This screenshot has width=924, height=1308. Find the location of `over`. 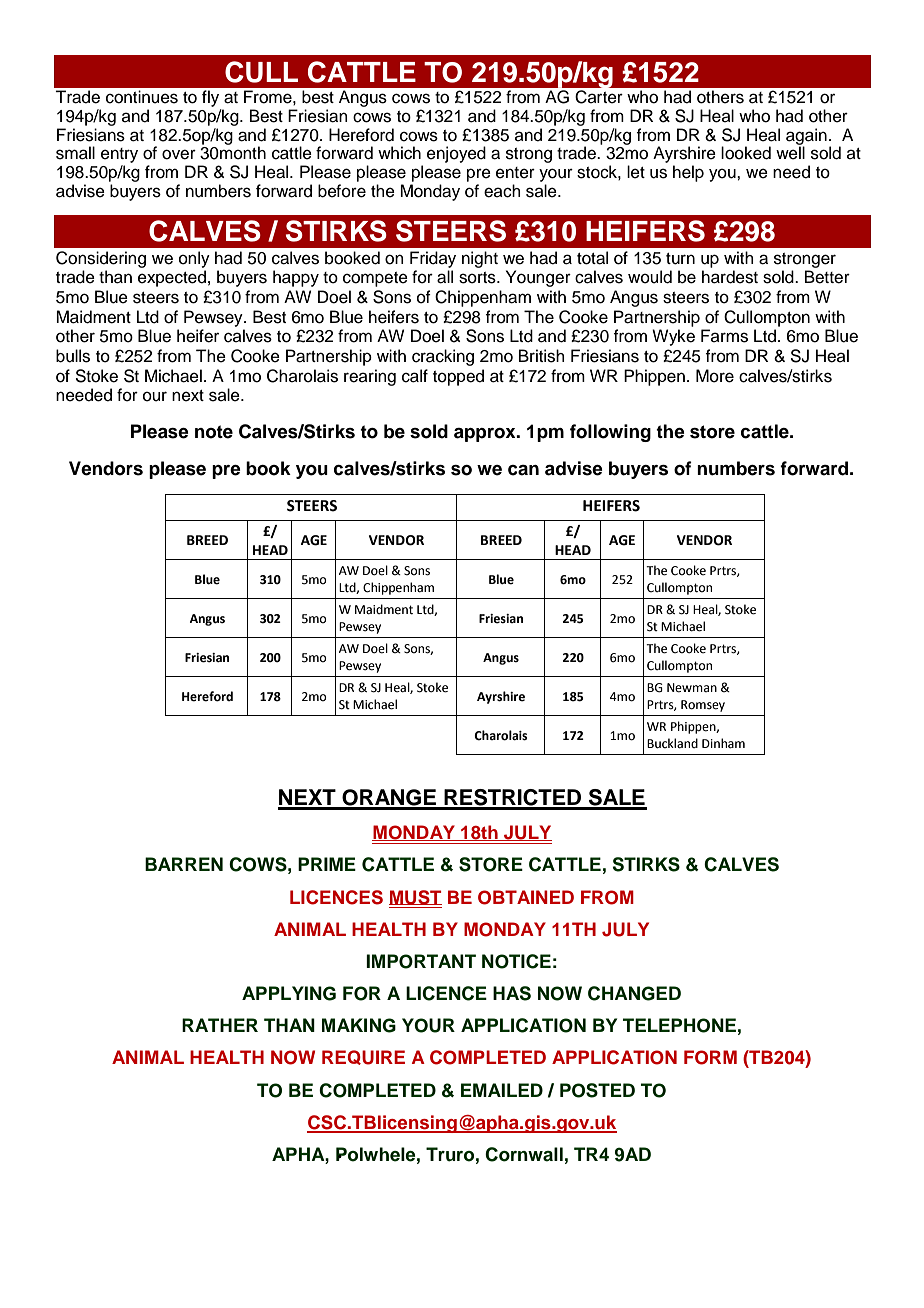

over is located at coordinates (179, 154).
